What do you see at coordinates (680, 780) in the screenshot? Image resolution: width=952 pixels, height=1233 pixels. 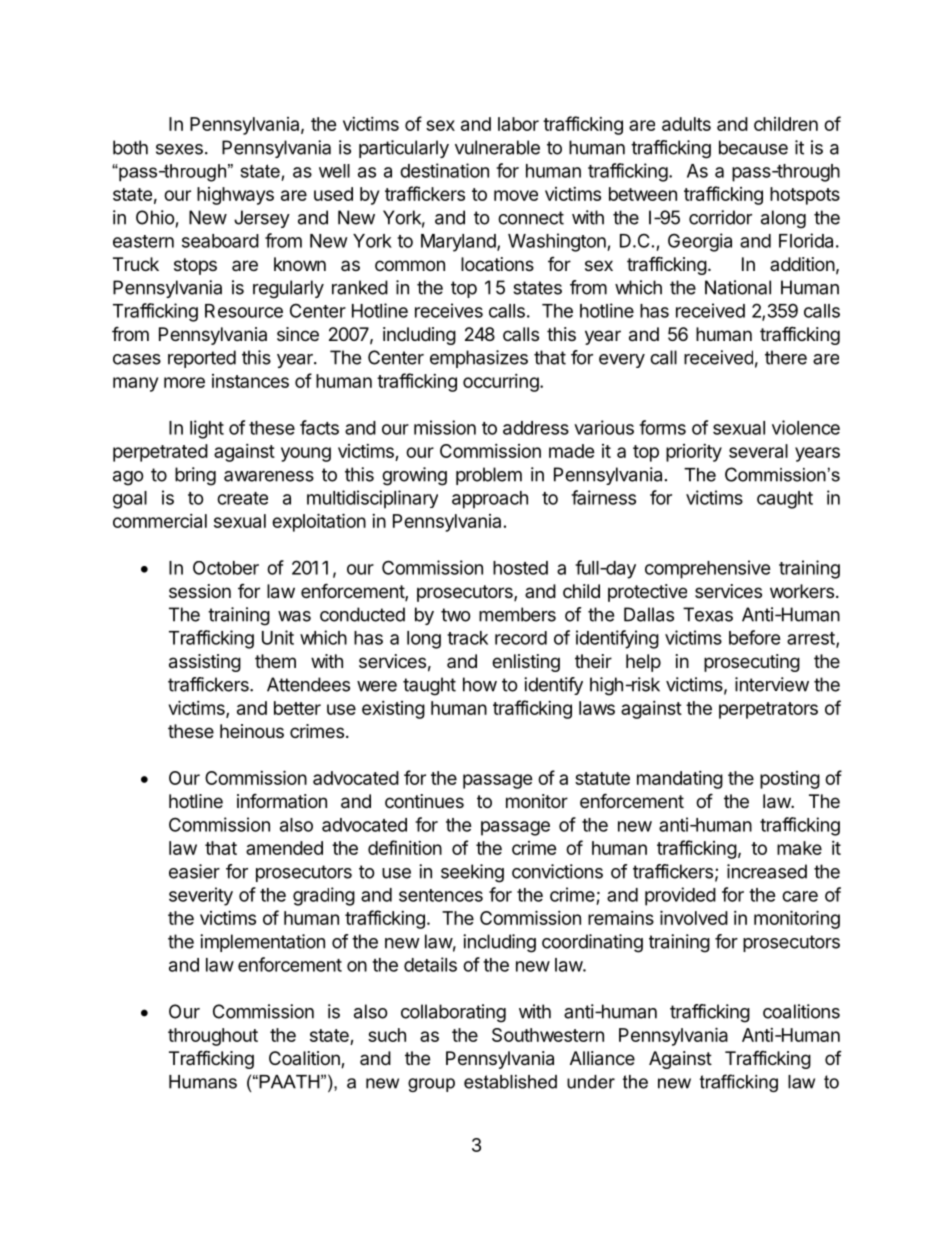 I see `mandating` at bounding box center [680, 780].
